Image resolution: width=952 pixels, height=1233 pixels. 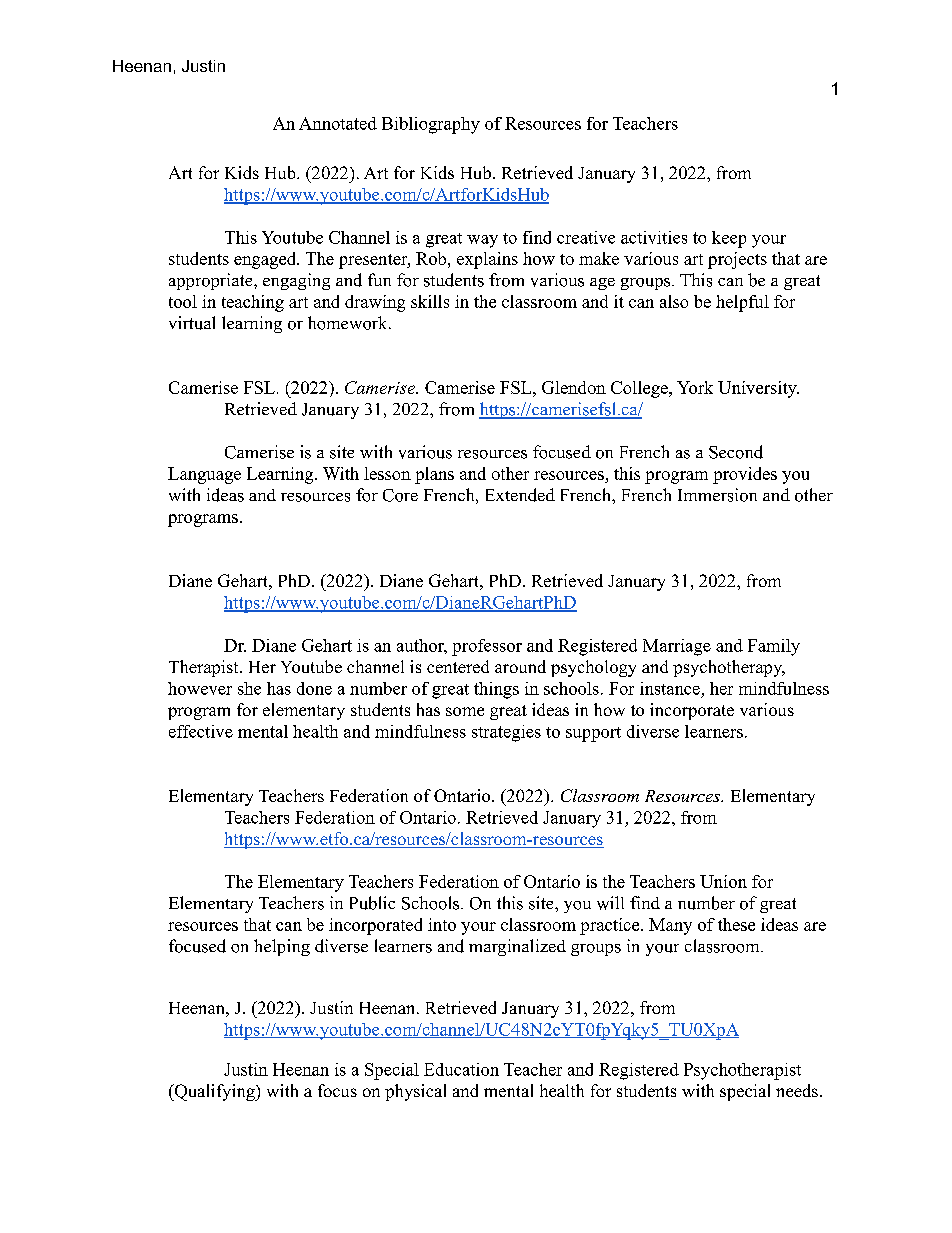 What do you see at coordinates (249, 688) in the page?
I see `she` at bounding box center [249, 688].
